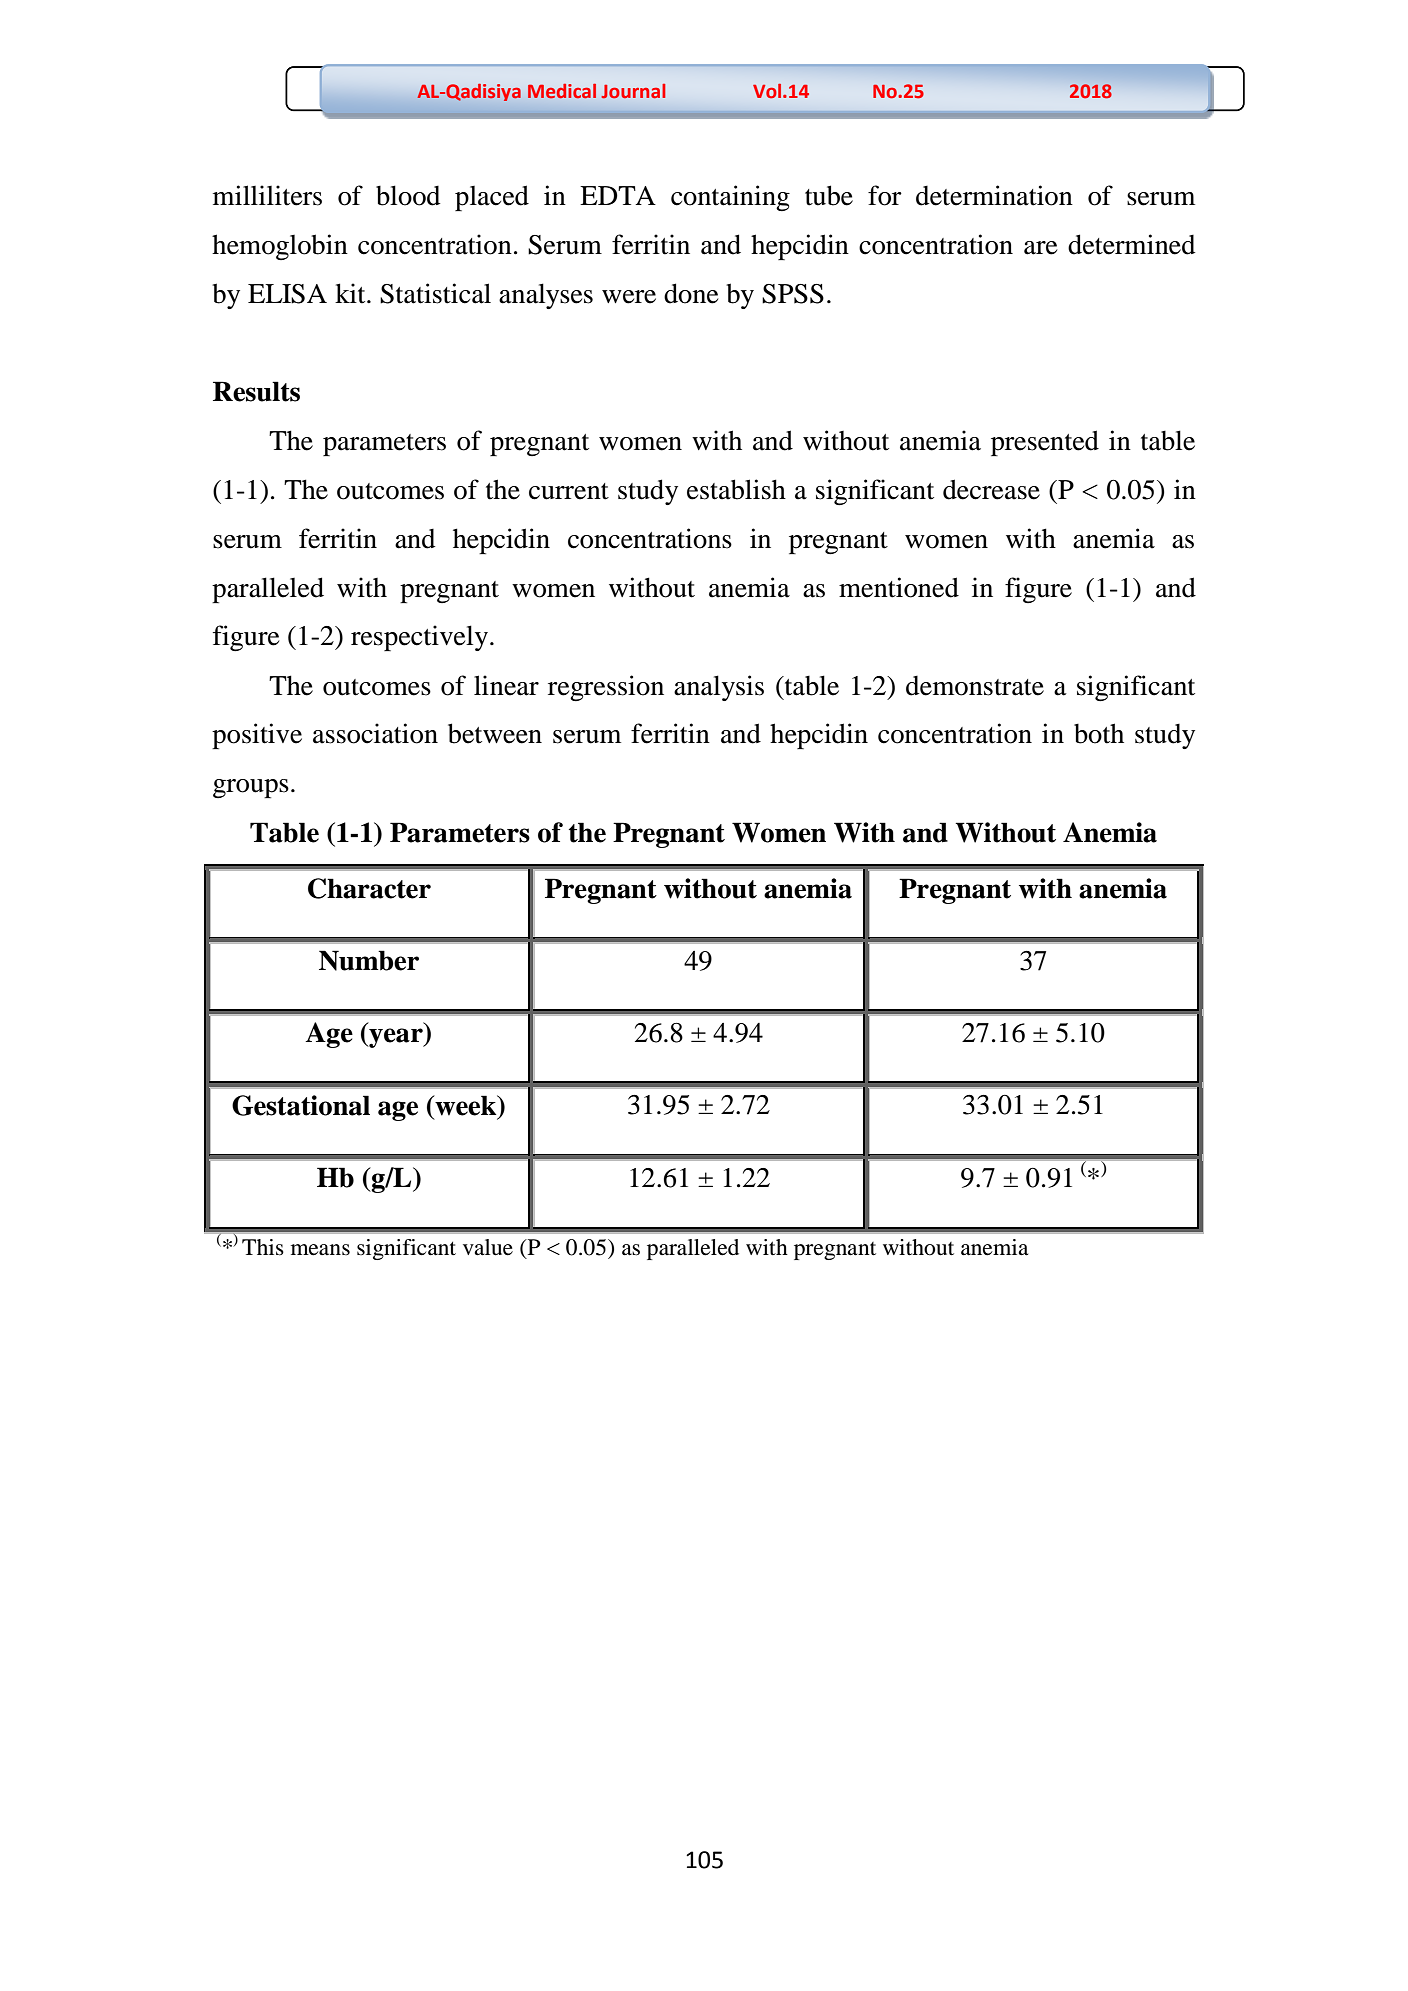 Image resolution: width=1408 pixels, height=1991 pixels. I want to click on analysis, so click(719, 688).
